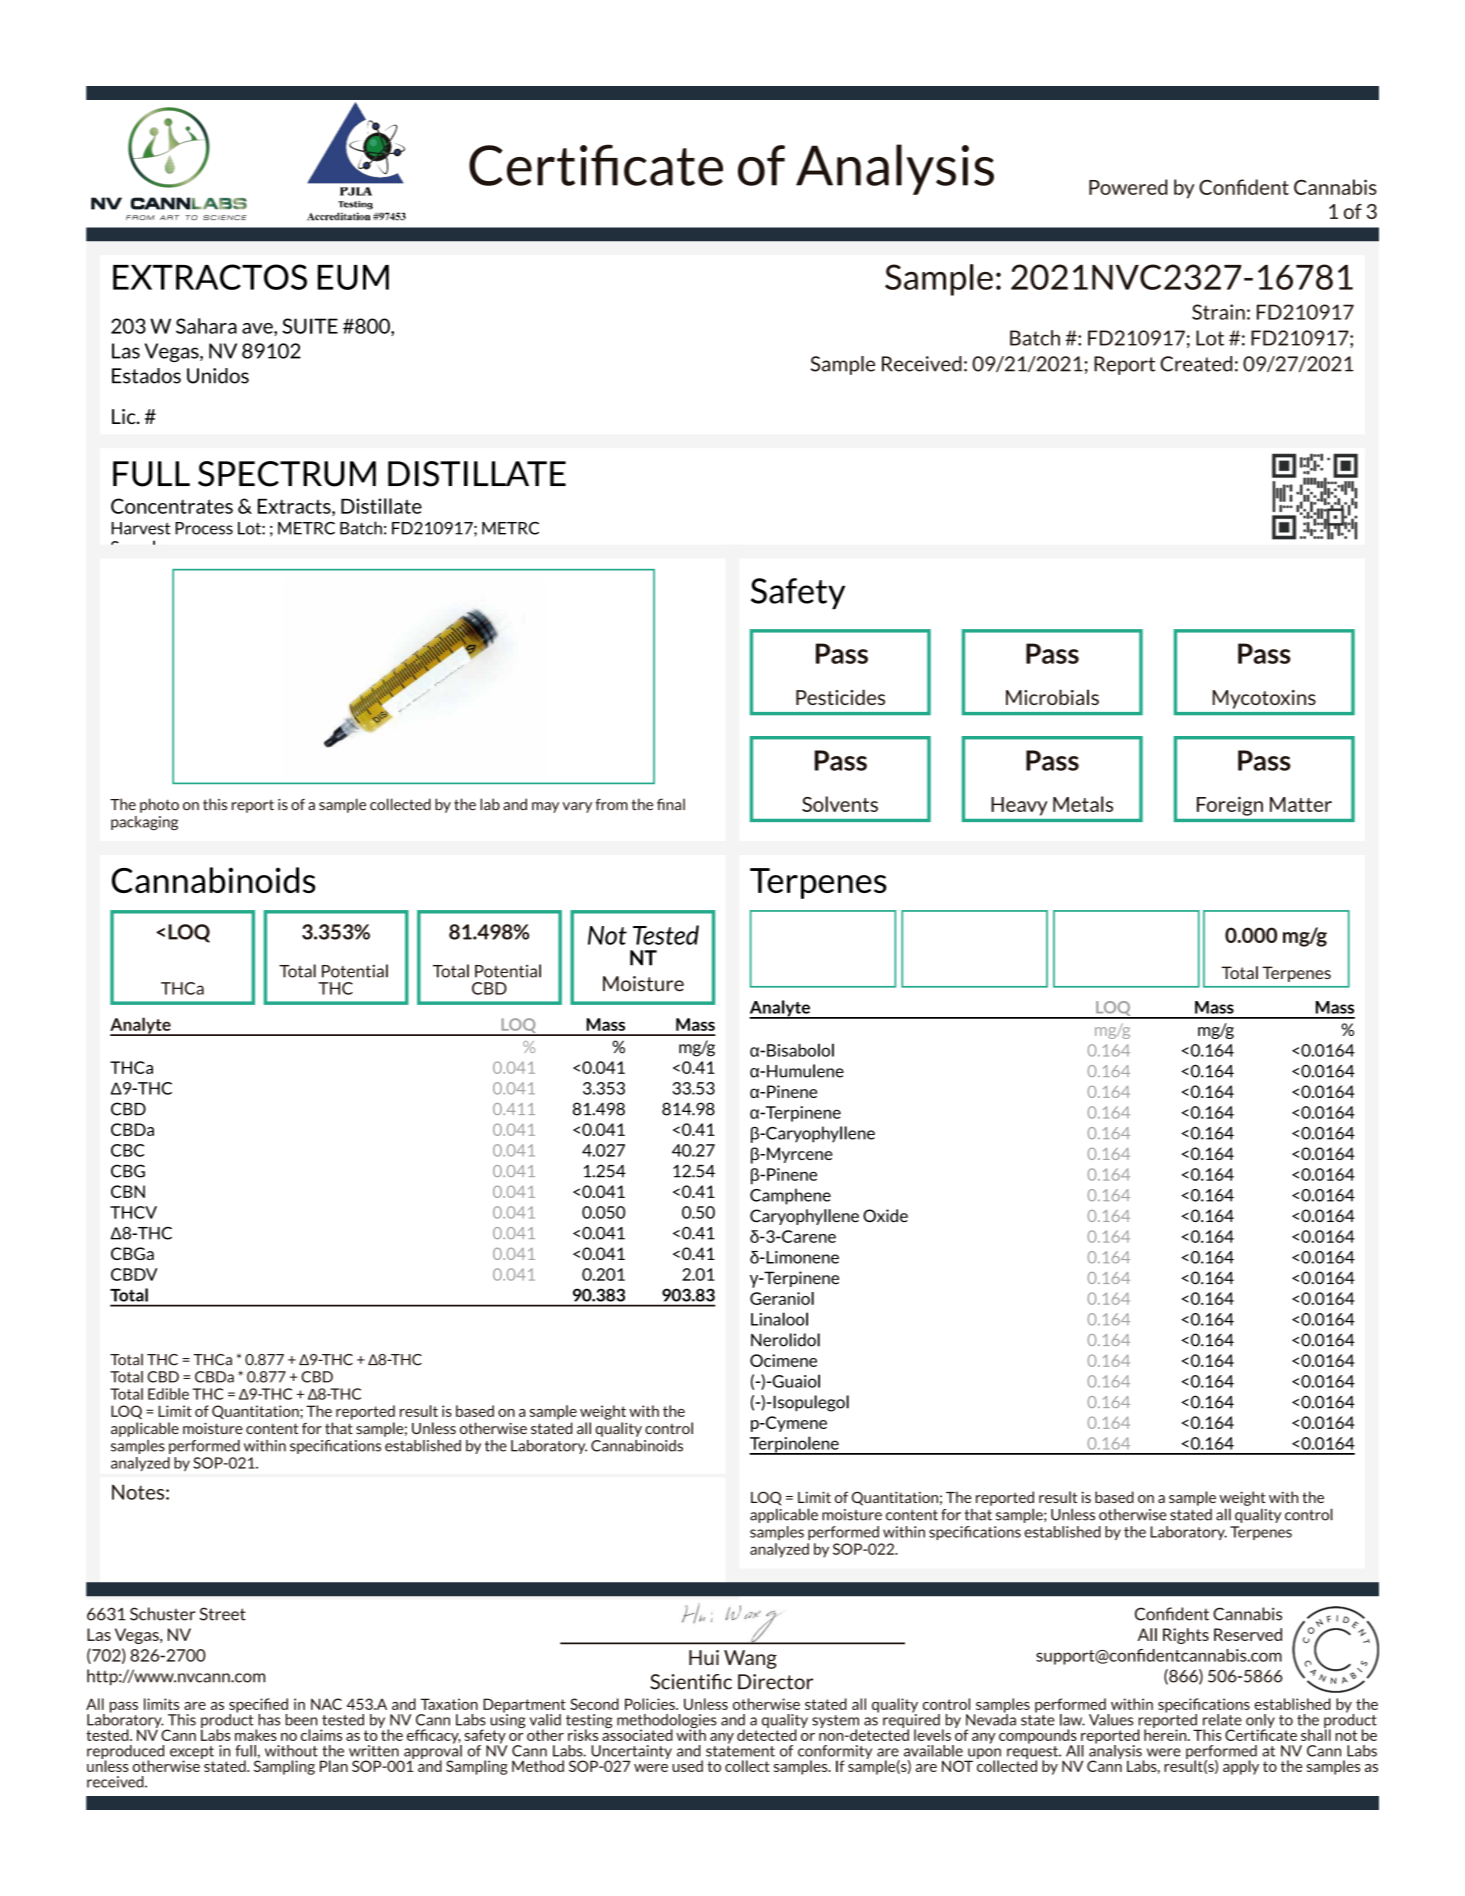 The image size is (1465, 1896). What do you see at coordinates (687, 1766) in the page?
I see `used` at bounding box center [687, 1766].
